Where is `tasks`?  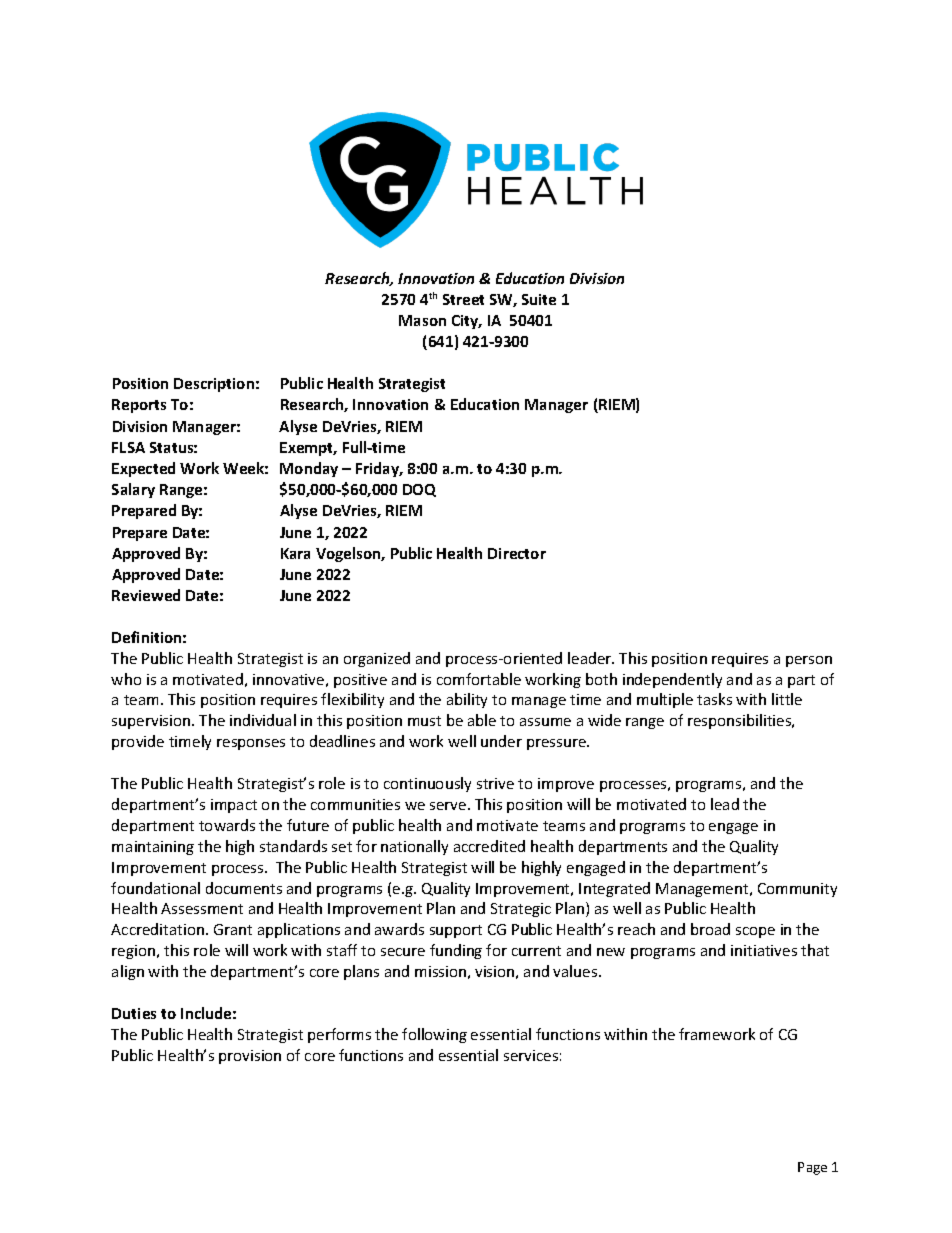
tasks is located at coordinates (714, 699).
